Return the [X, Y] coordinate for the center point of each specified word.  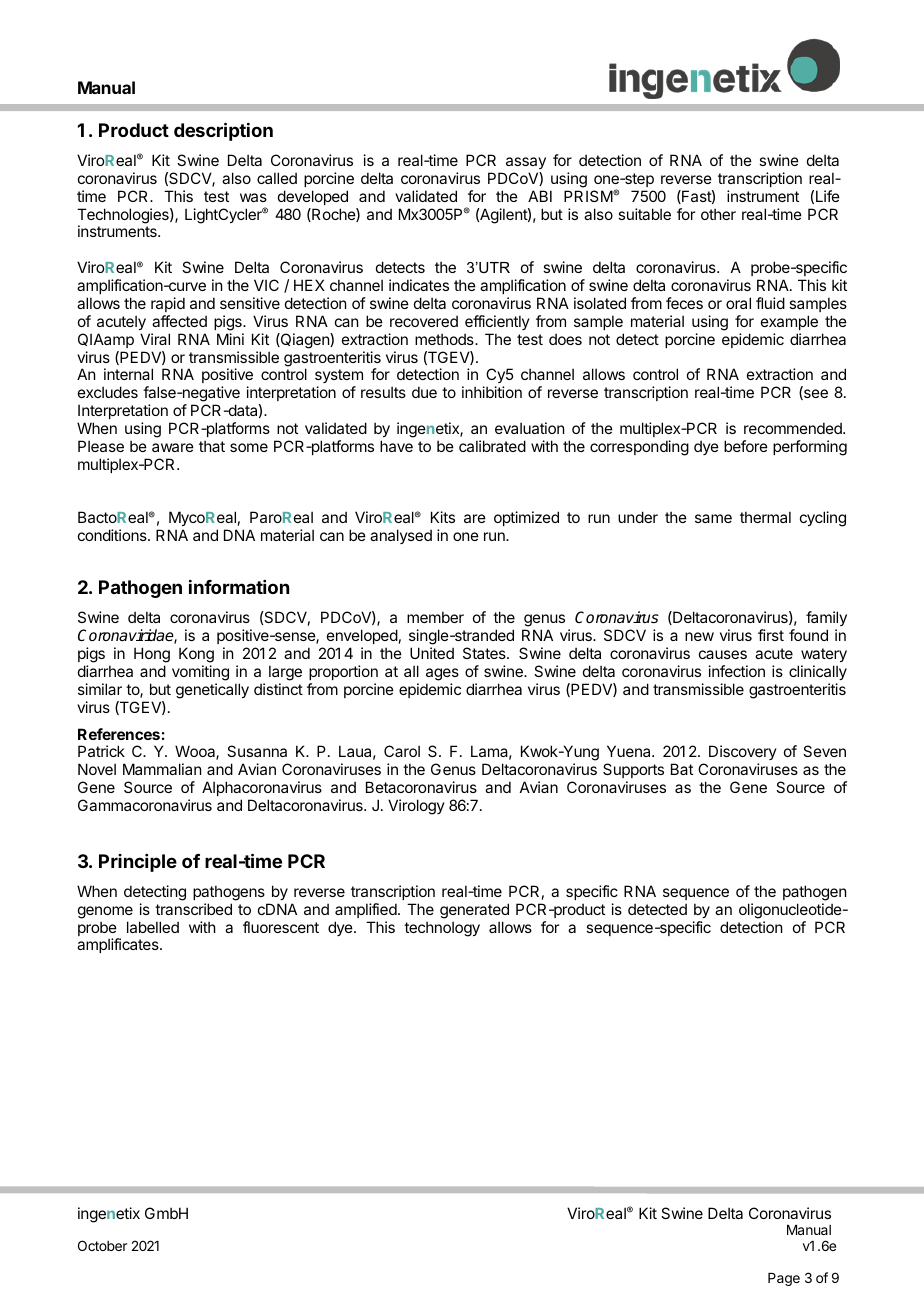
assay [526, 163]
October [102, 1245]
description [223, 131]
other [718, 214]
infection [737, 671]
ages [442, 674]
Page [784, 1279]
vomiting [200, 673]
